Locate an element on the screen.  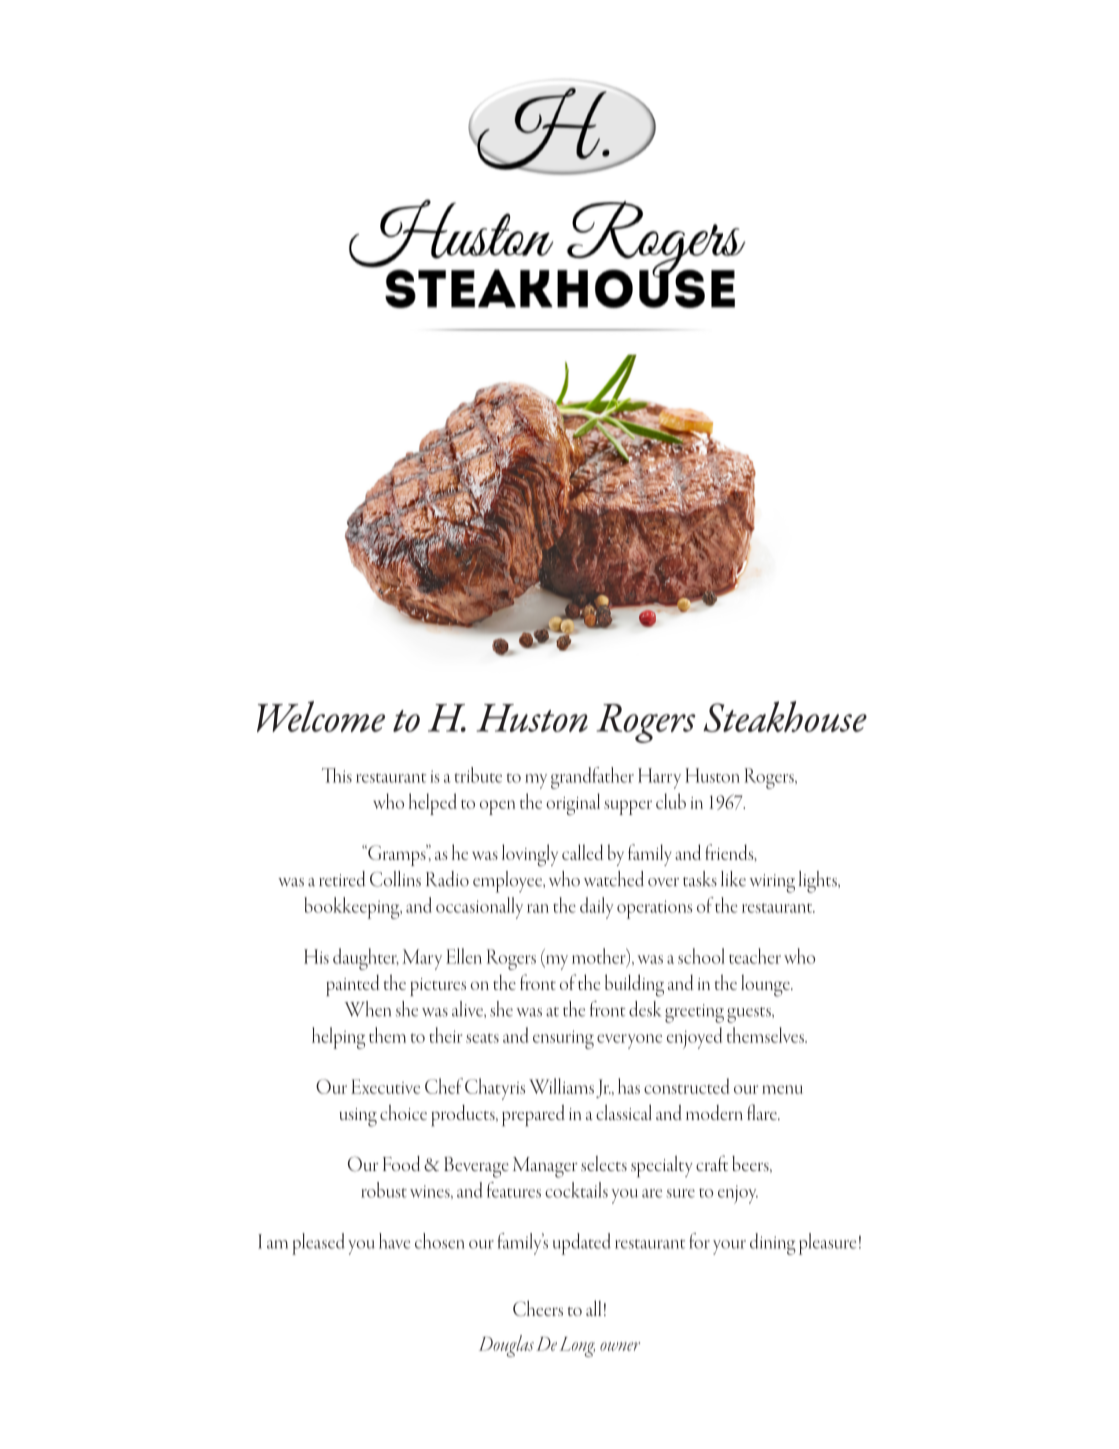
Long is located at coordinates (577, 1347).
